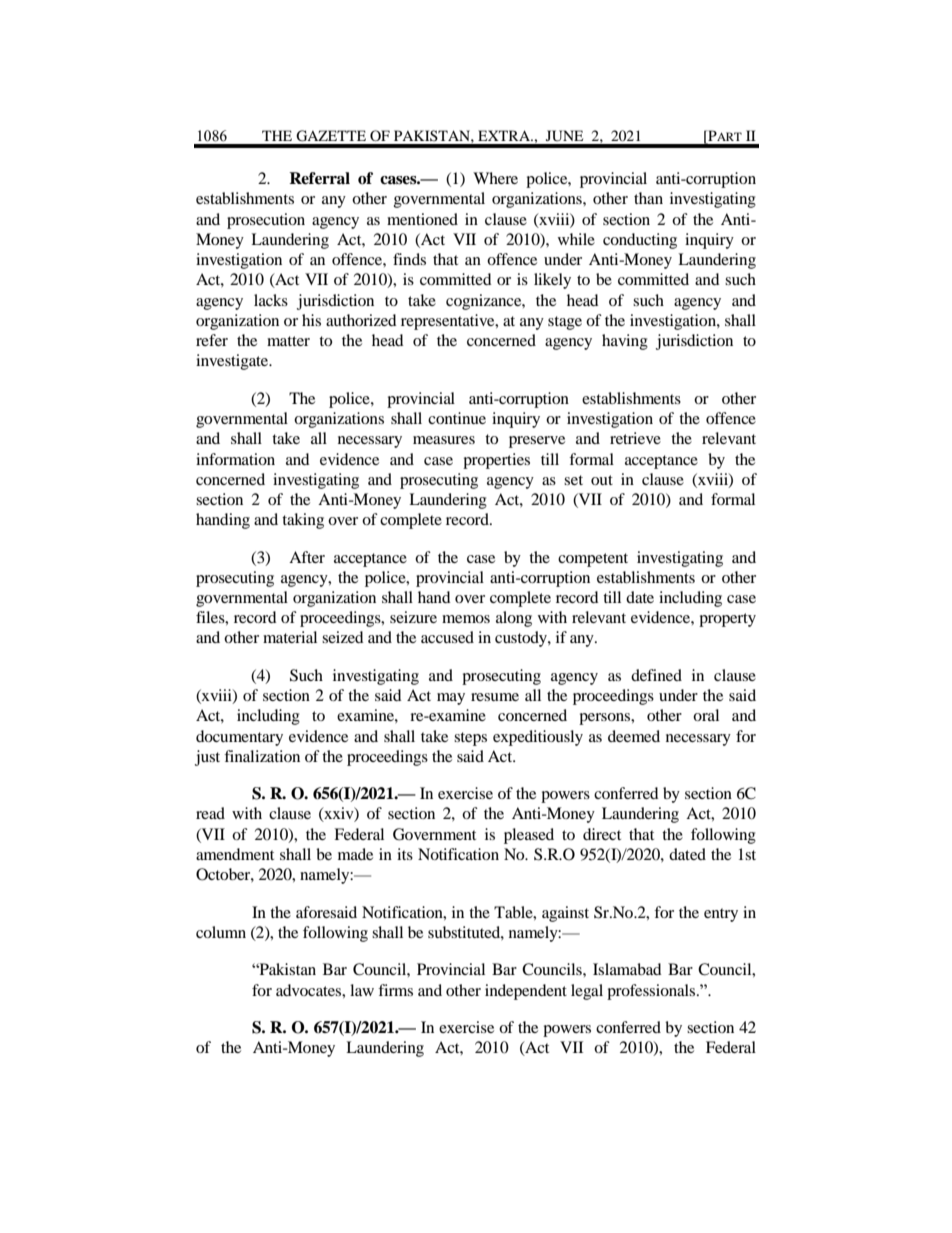  I want to click on independent, so click(526, 992).
